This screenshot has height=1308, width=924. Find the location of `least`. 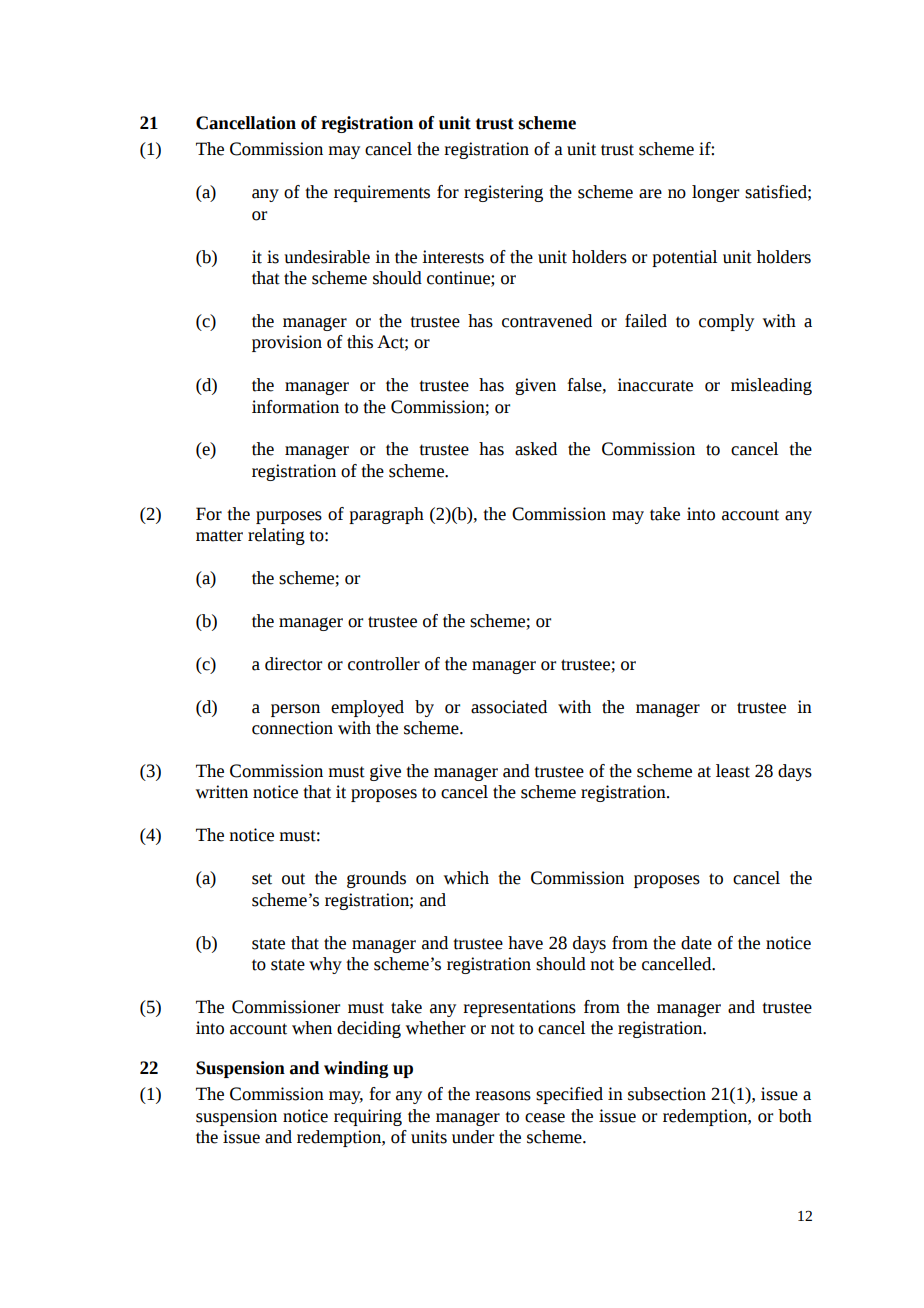

least is located at coordinates (733, 771).
